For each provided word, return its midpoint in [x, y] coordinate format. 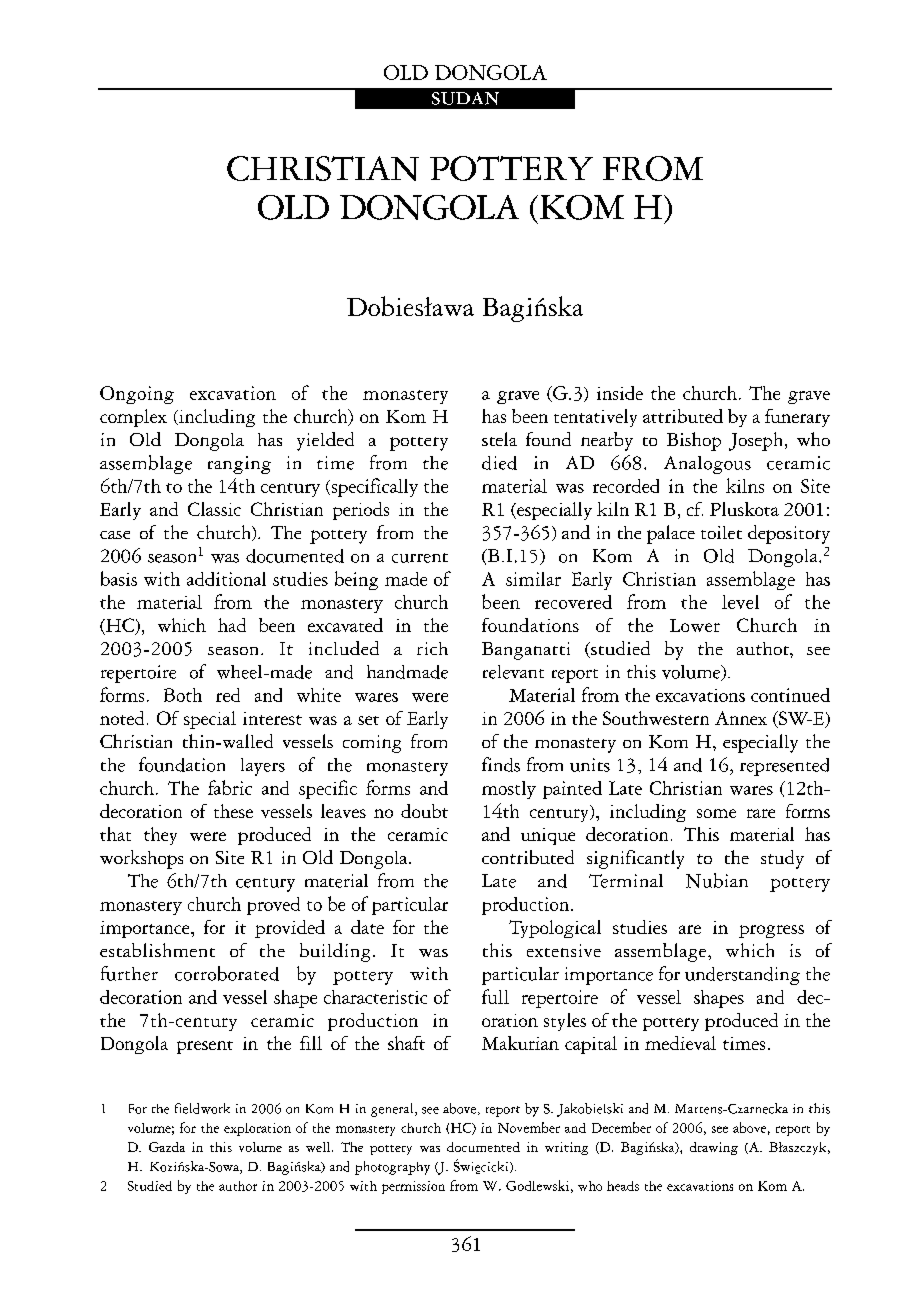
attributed [683, 416]
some [716, 813]
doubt [424, 811]
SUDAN [465, 98]
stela [499, 439]
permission [413, 1187]
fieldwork [202, 1108]
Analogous [707, 465]
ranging [239, 465]
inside [620, 393]
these [233, 811]
